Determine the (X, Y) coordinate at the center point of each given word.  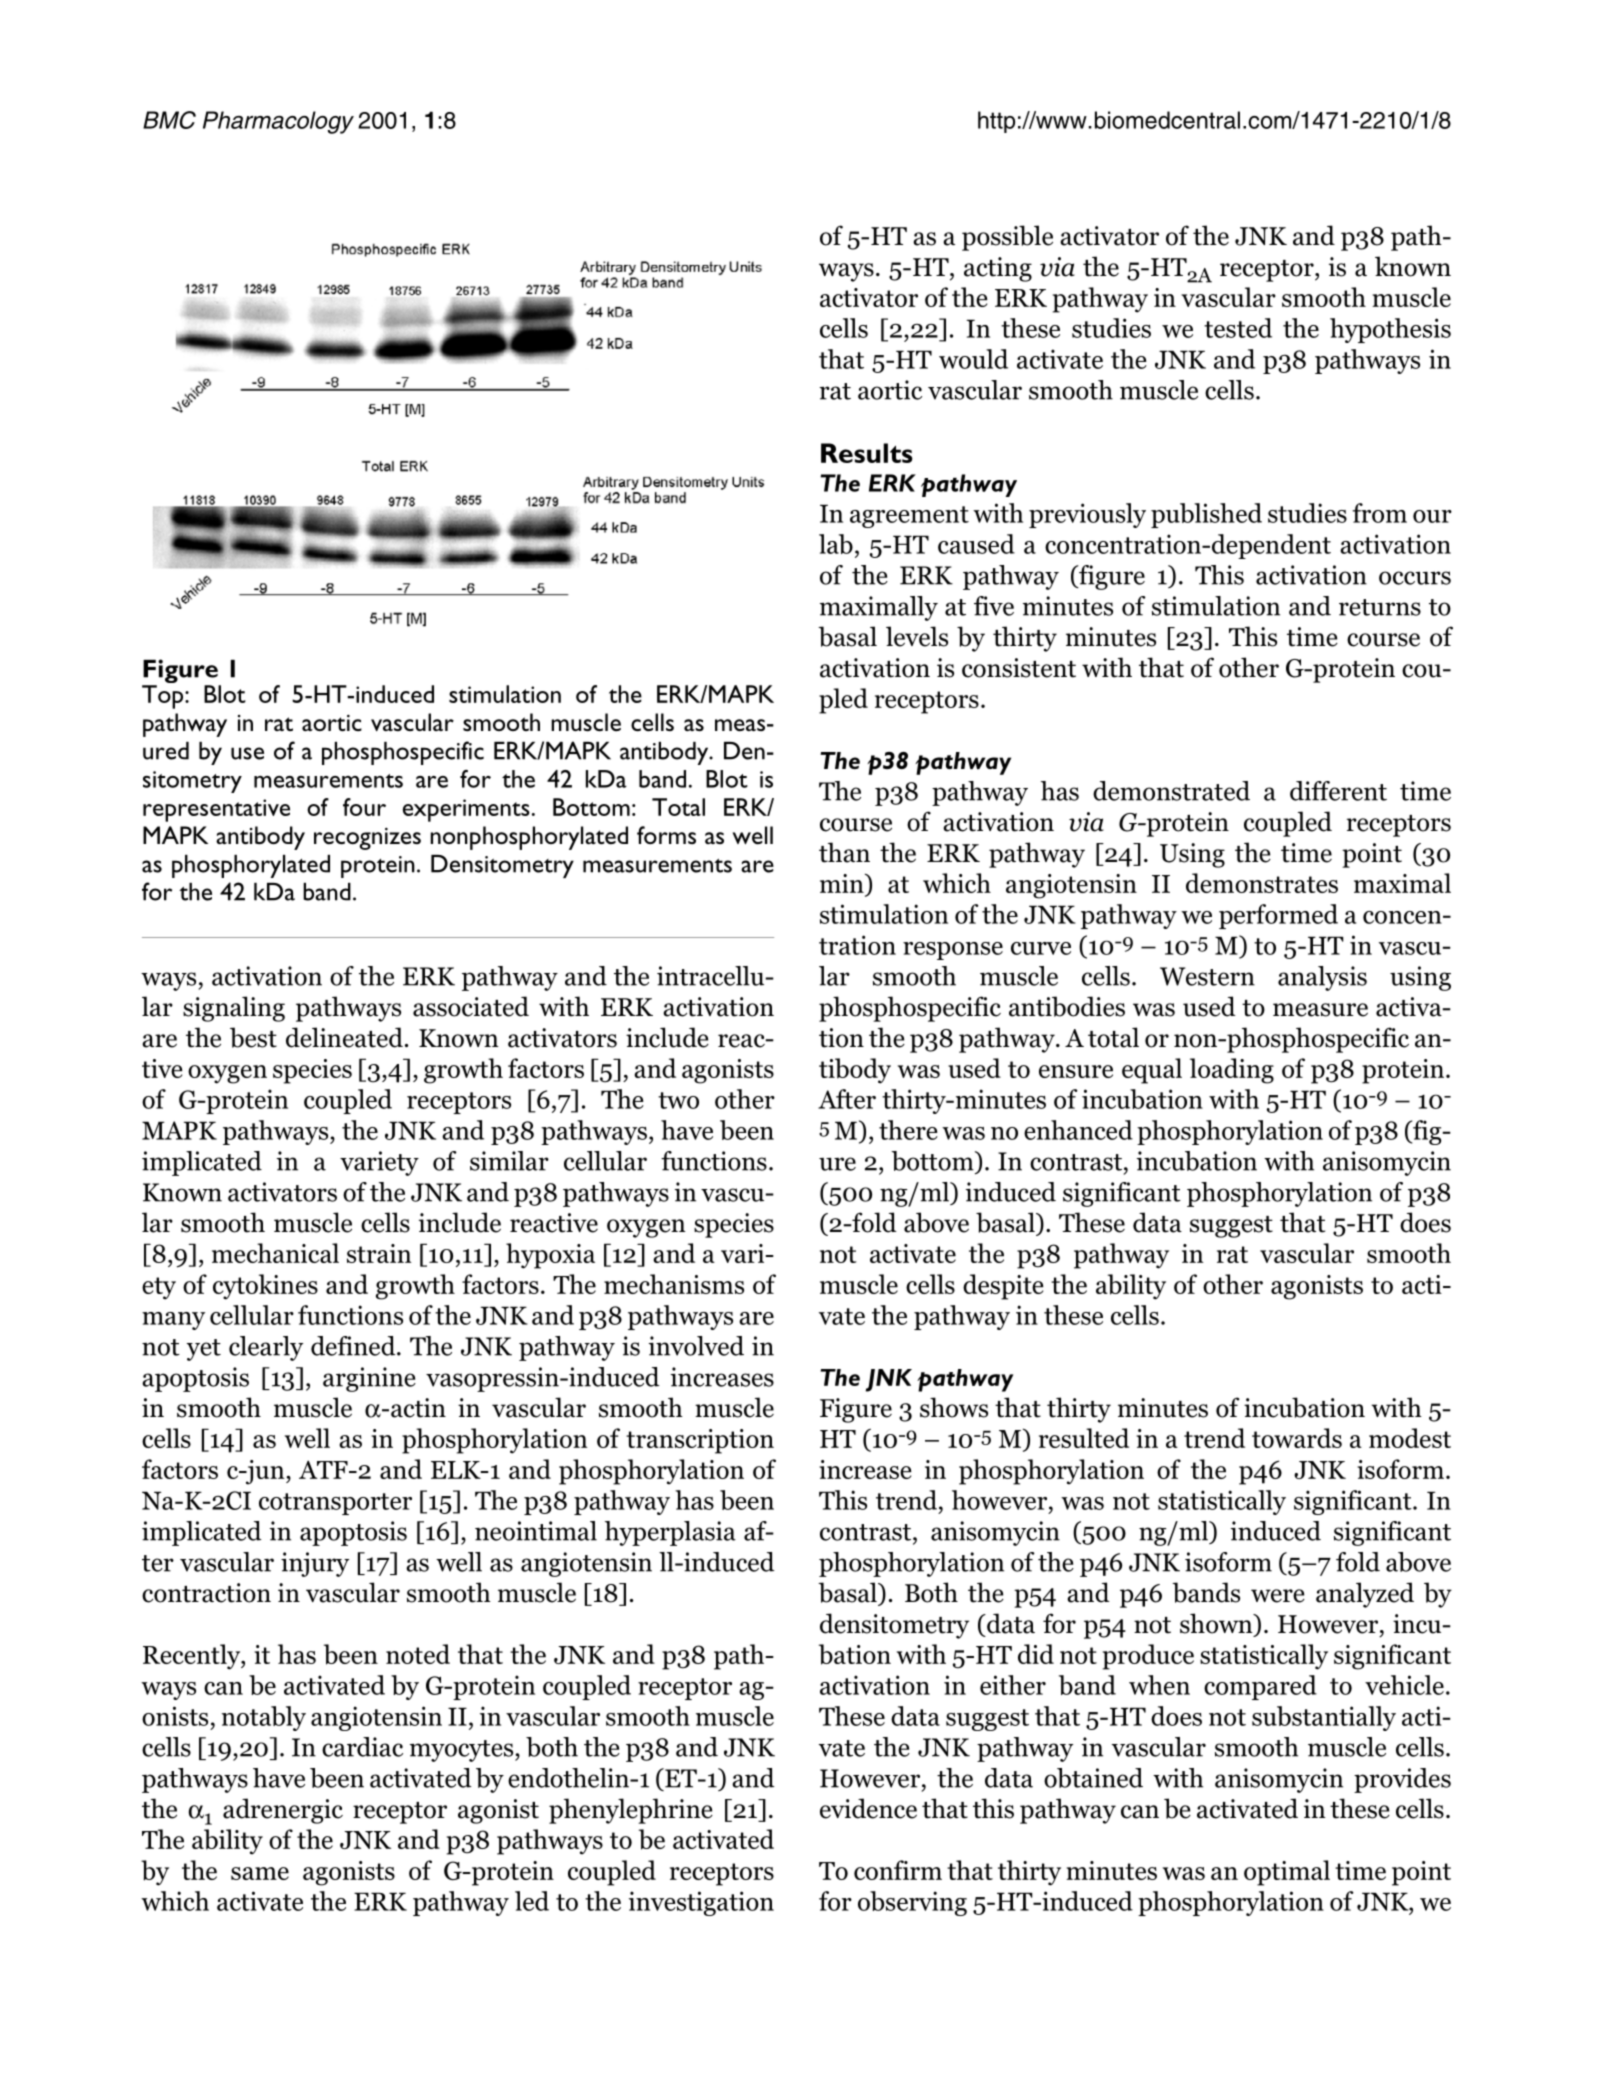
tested (1238, 328)
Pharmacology (278, 122)
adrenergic (283, 1811)
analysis (1322, 978)
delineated (344, 1037)
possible (1007, 238)
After (847, 1099)
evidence (868, 1808)
